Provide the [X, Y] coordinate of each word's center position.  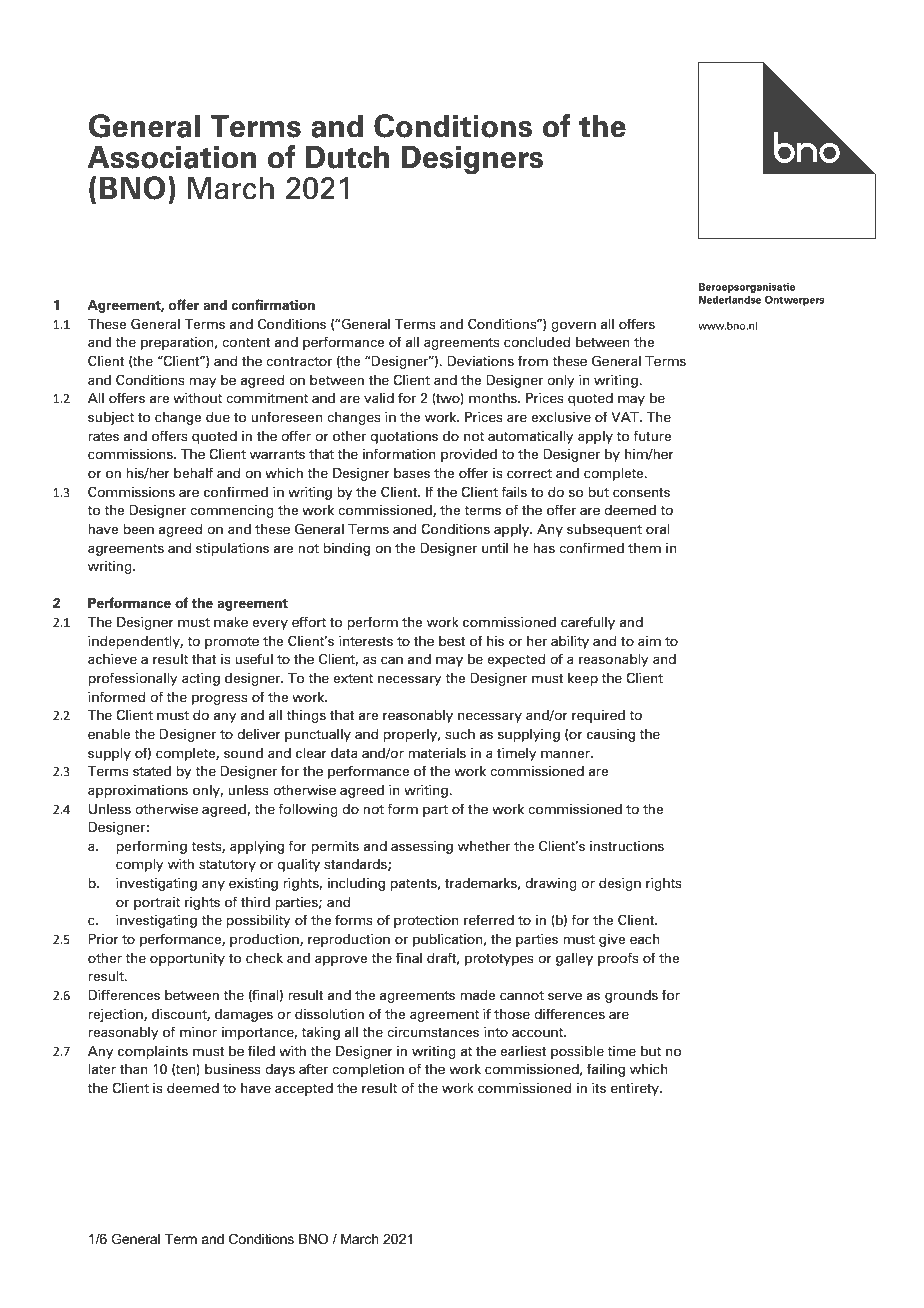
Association [171, 157]
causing [611, 735]
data [344, 753]
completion [368, 1070]
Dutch [347, 157]
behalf [193, 472]
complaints [153, 1052]
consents [641, 492]
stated [152, 771]
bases [412, 473]
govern [573, 326]
